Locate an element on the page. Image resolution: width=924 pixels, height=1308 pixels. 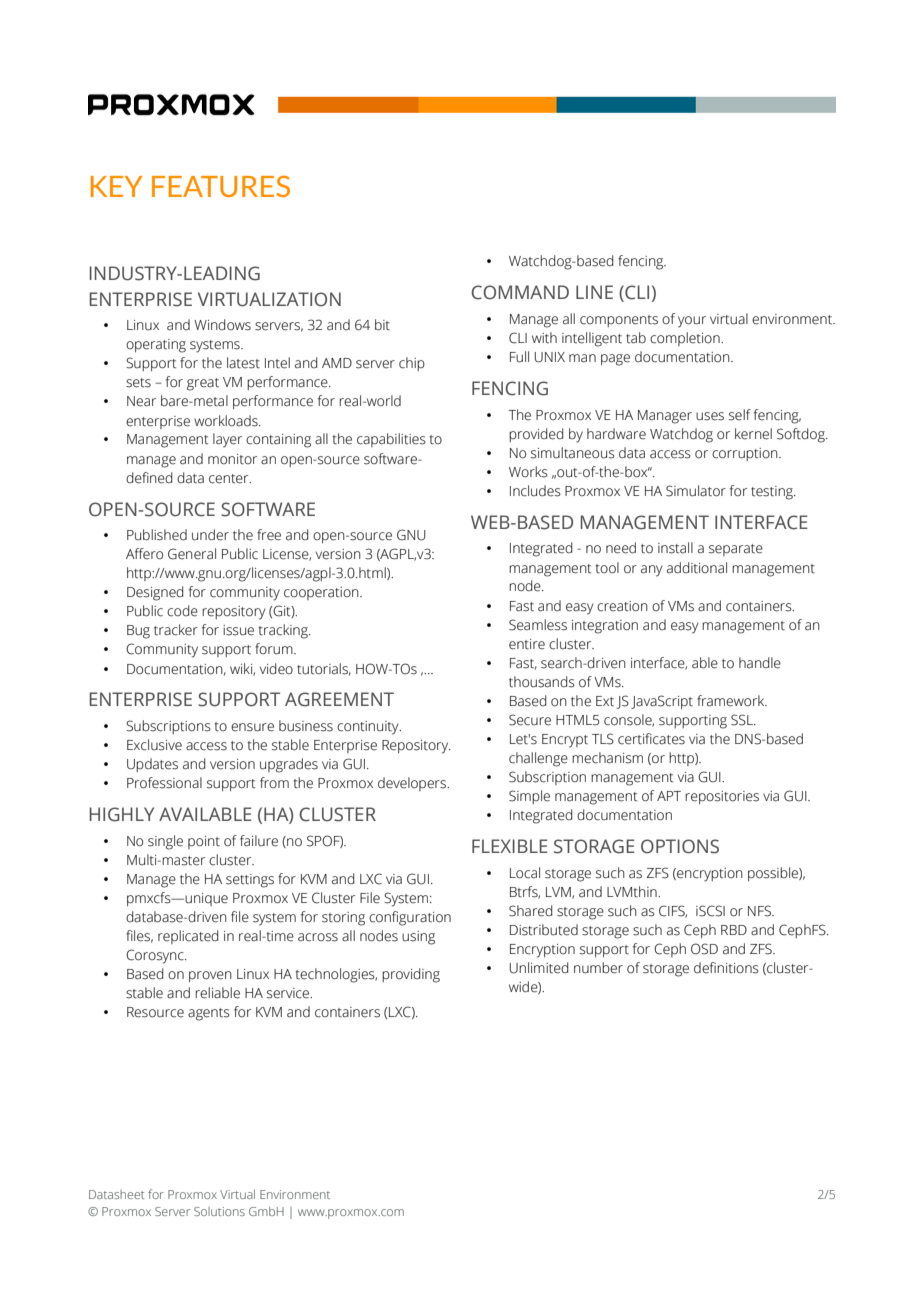
capabilities is located at coordinates (391, 440).
